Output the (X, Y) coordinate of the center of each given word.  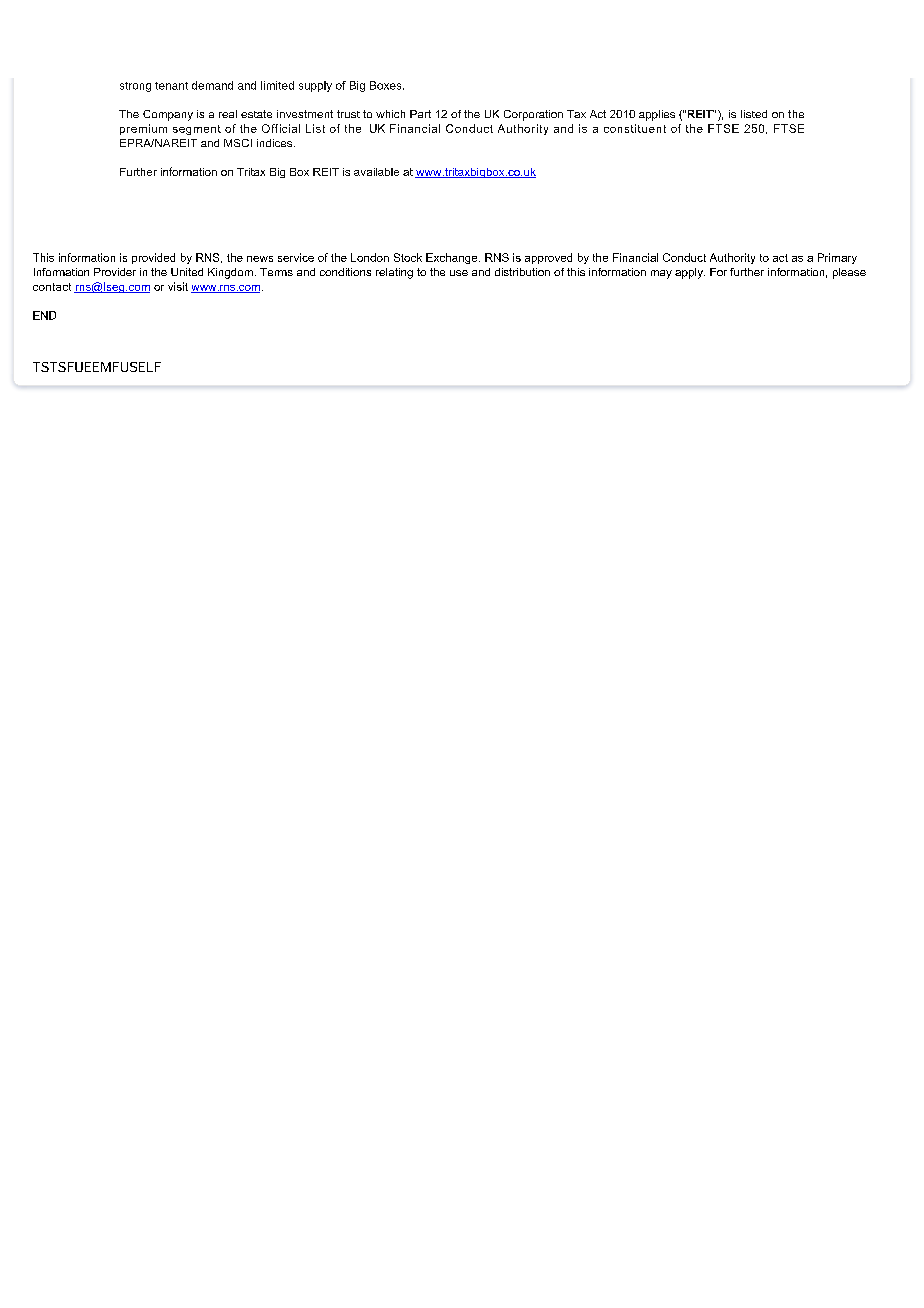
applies (657, 115)
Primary (837, 258)
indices (276, 143)
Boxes (387, 85)
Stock (408, 257)
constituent (635, 128)
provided (153, 258)
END (44, 315)
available (376, 172)
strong (135, 87)
